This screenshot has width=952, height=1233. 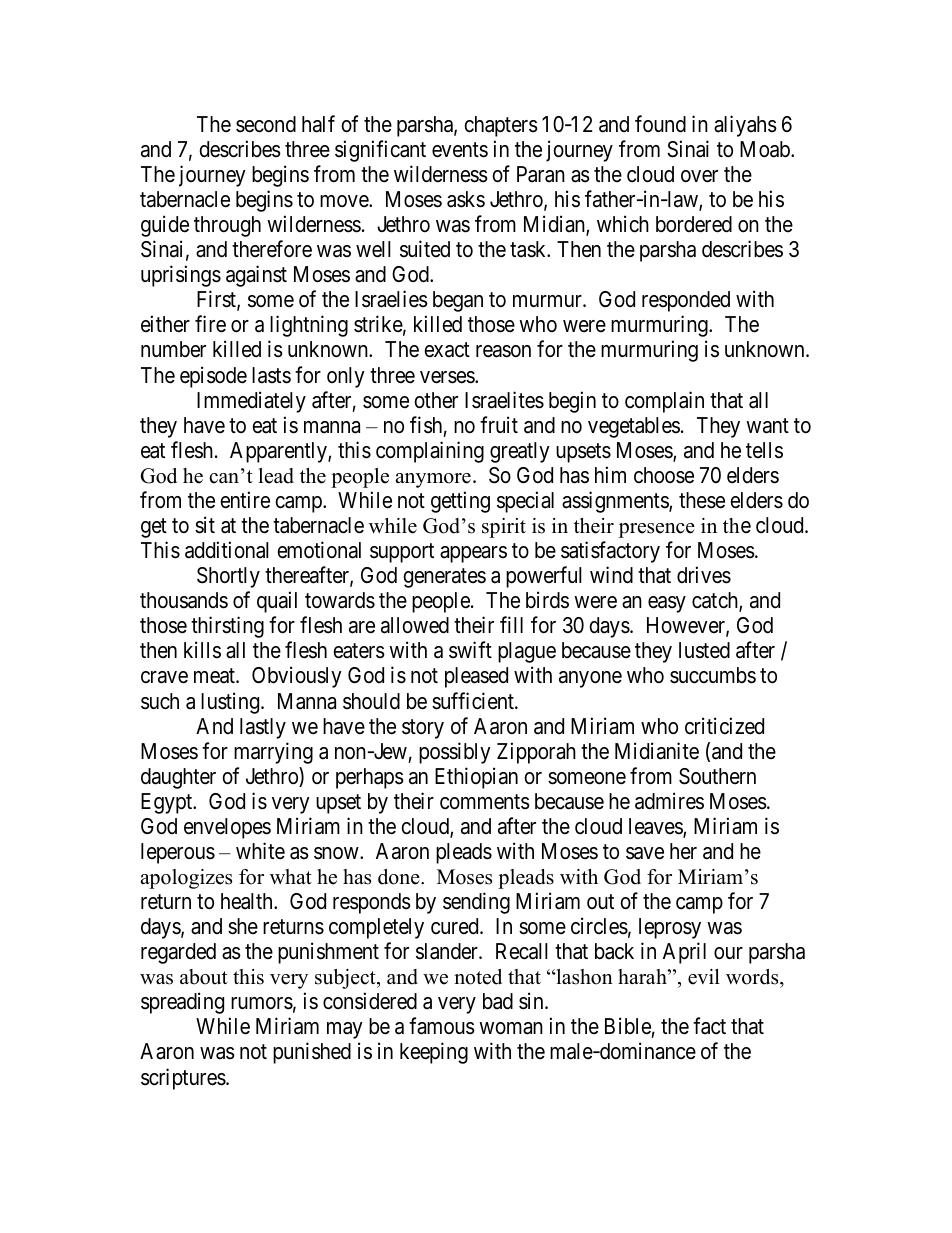 What do you see at coordinates (667, 604) in the screenshot?
I see `easy` at bounding box center [667, 604].
